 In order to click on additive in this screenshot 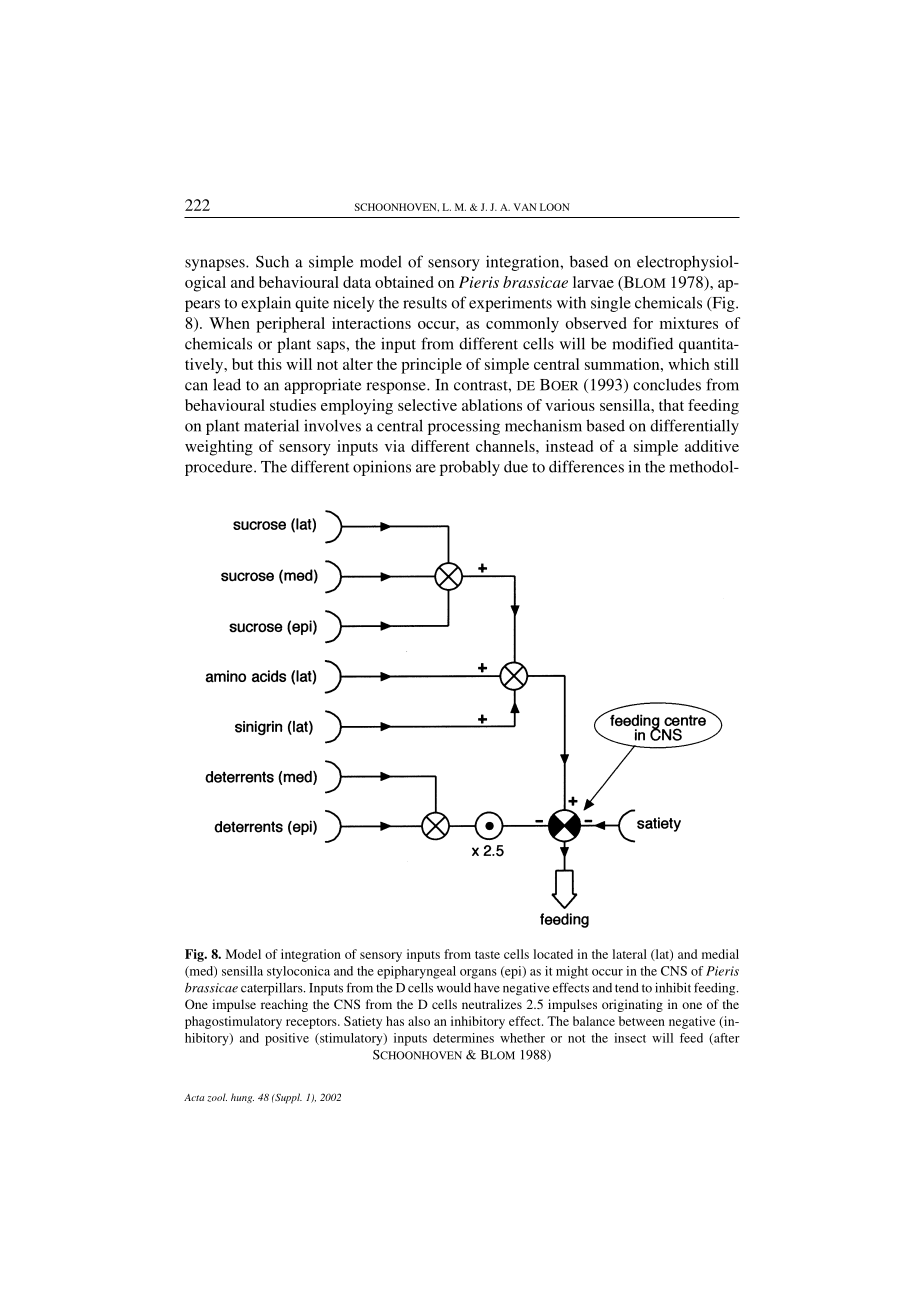, I will do `click(712, 446)`.
